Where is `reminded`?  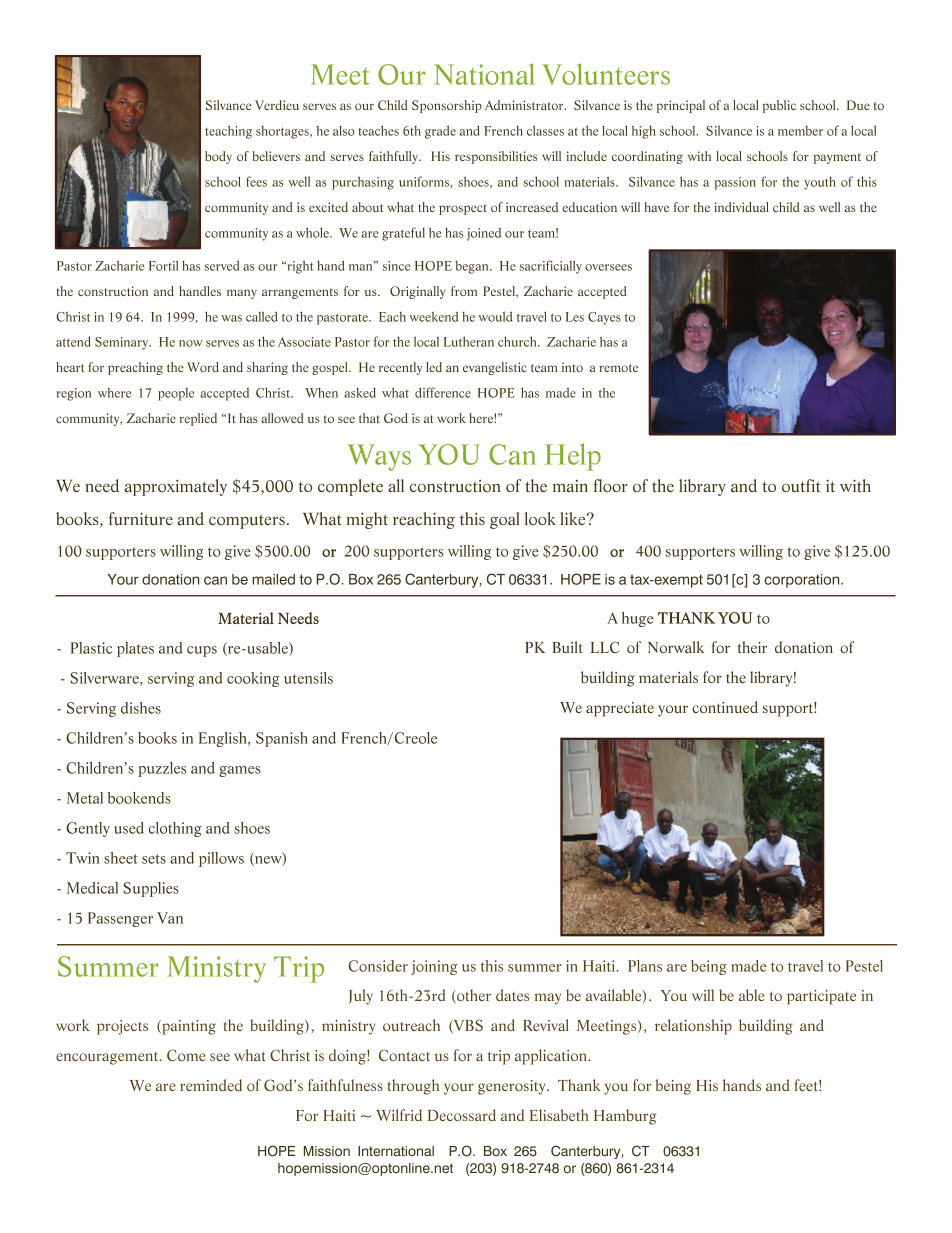
reminded is located at coordinates (211, 1085).
